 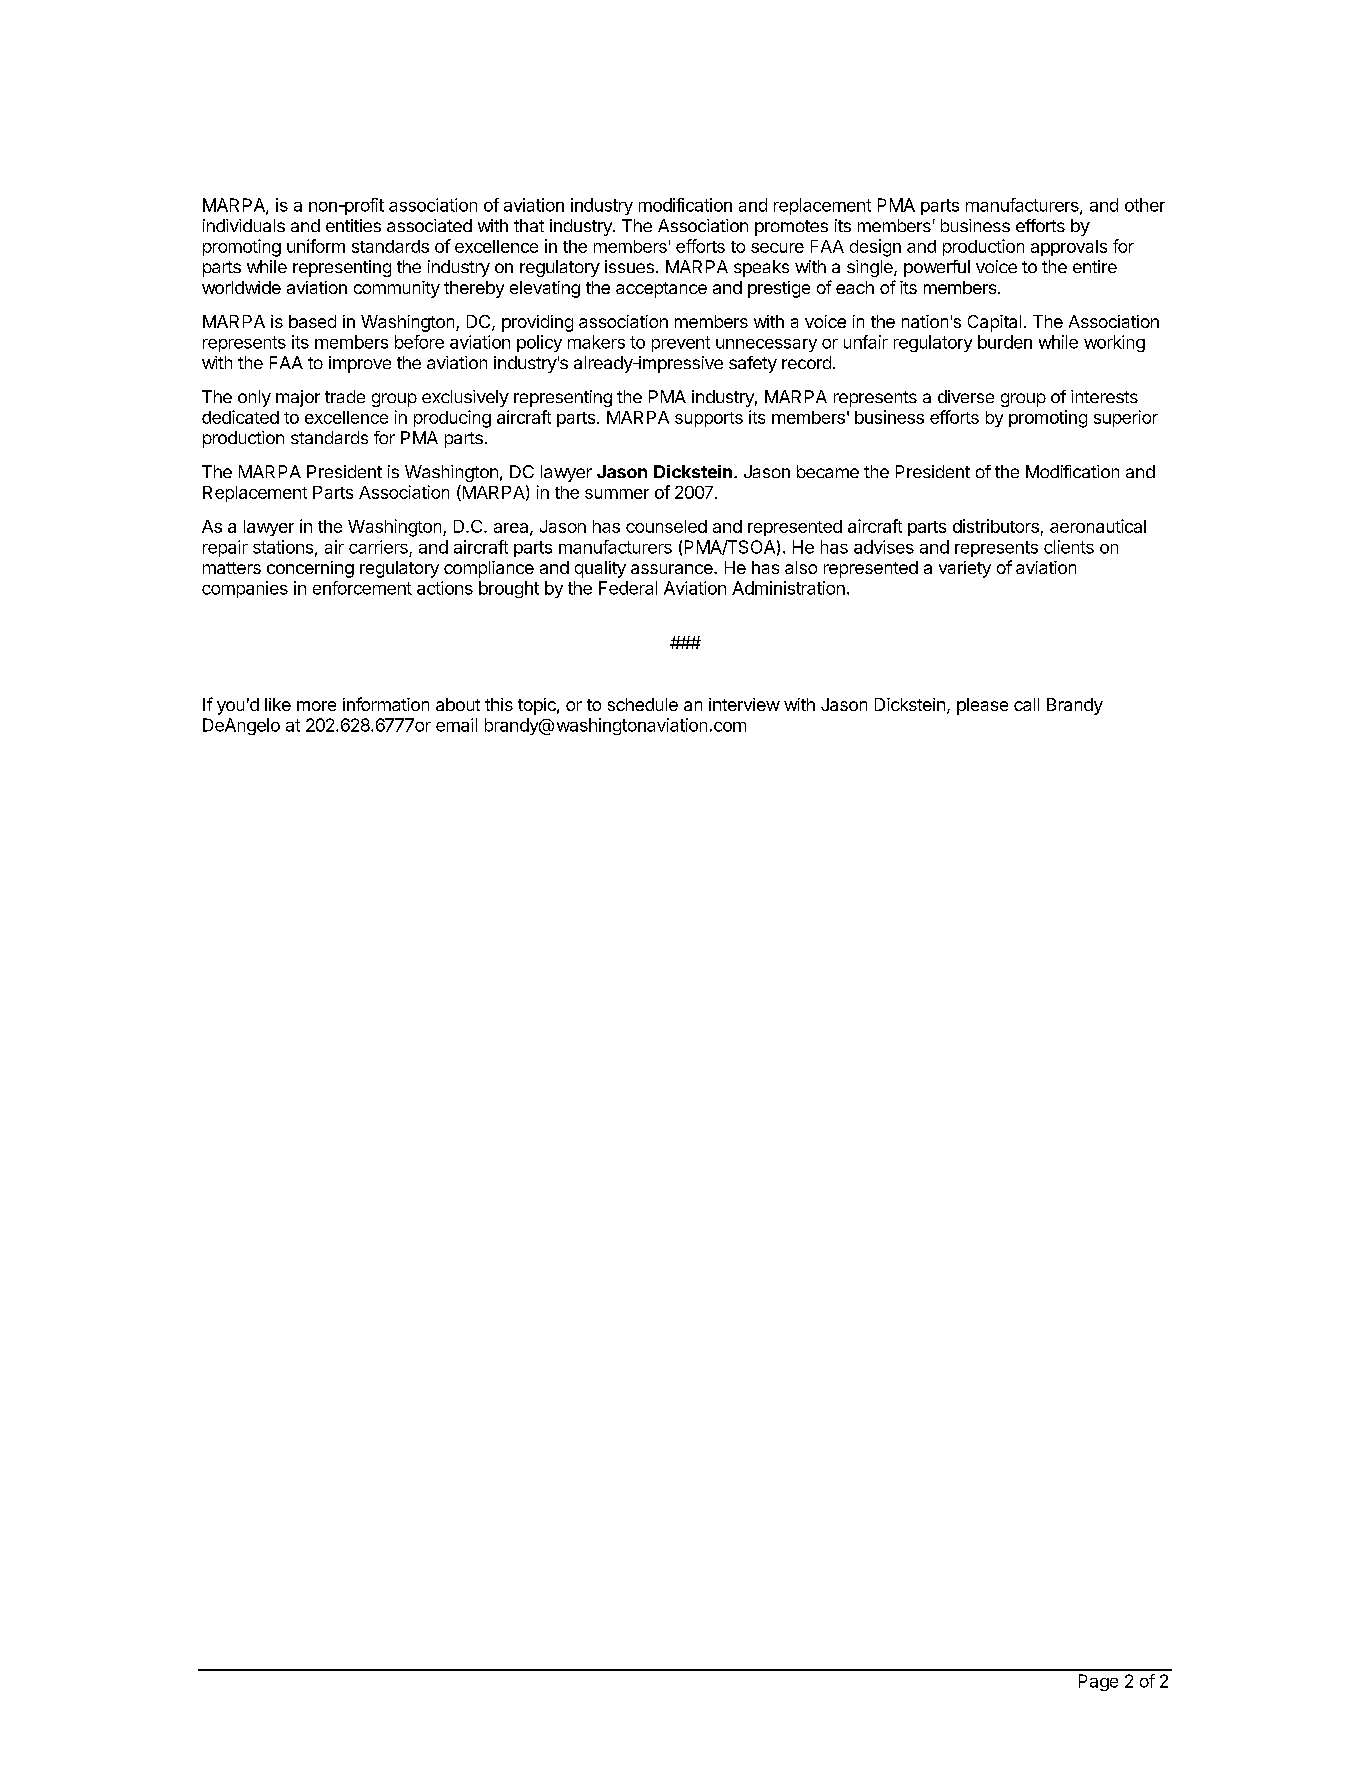 What do you see at coordinates (316, 706) in the image?
I see `more` at bounding box center [316, 706].
